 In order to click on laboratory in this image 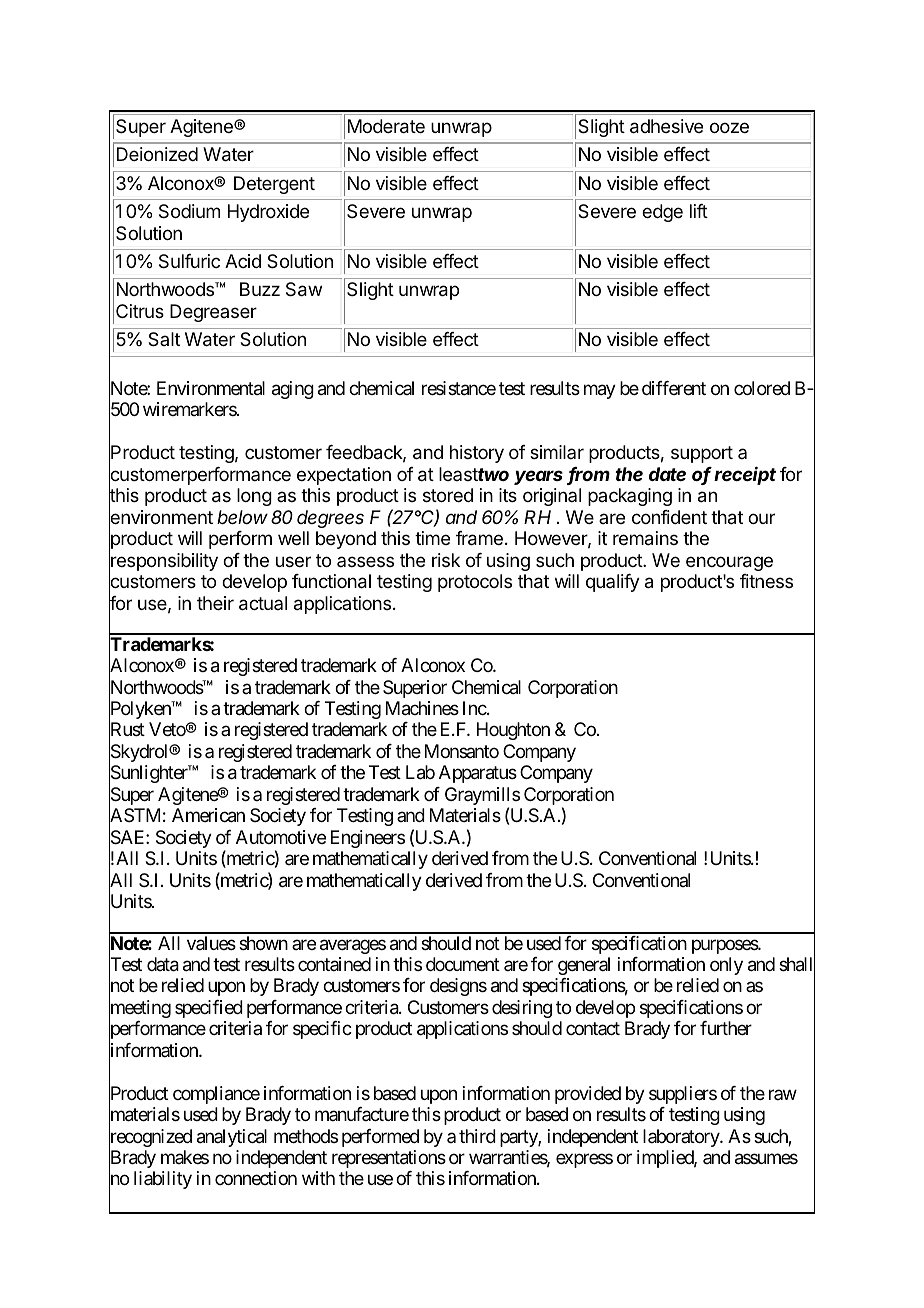, I will do `click(682, 1138)`.
